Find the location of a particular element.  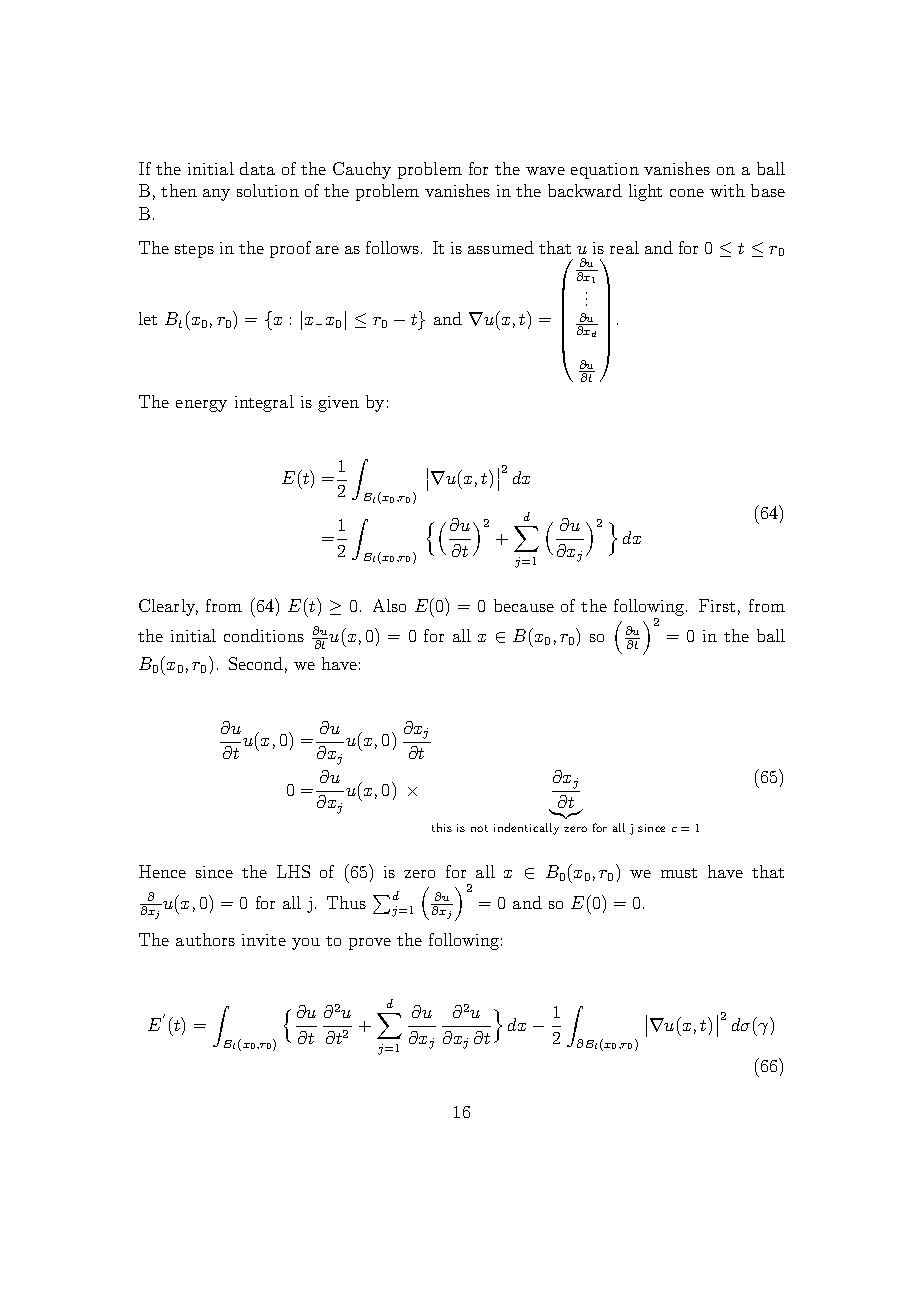

any is located at coordinates (216, 195).
